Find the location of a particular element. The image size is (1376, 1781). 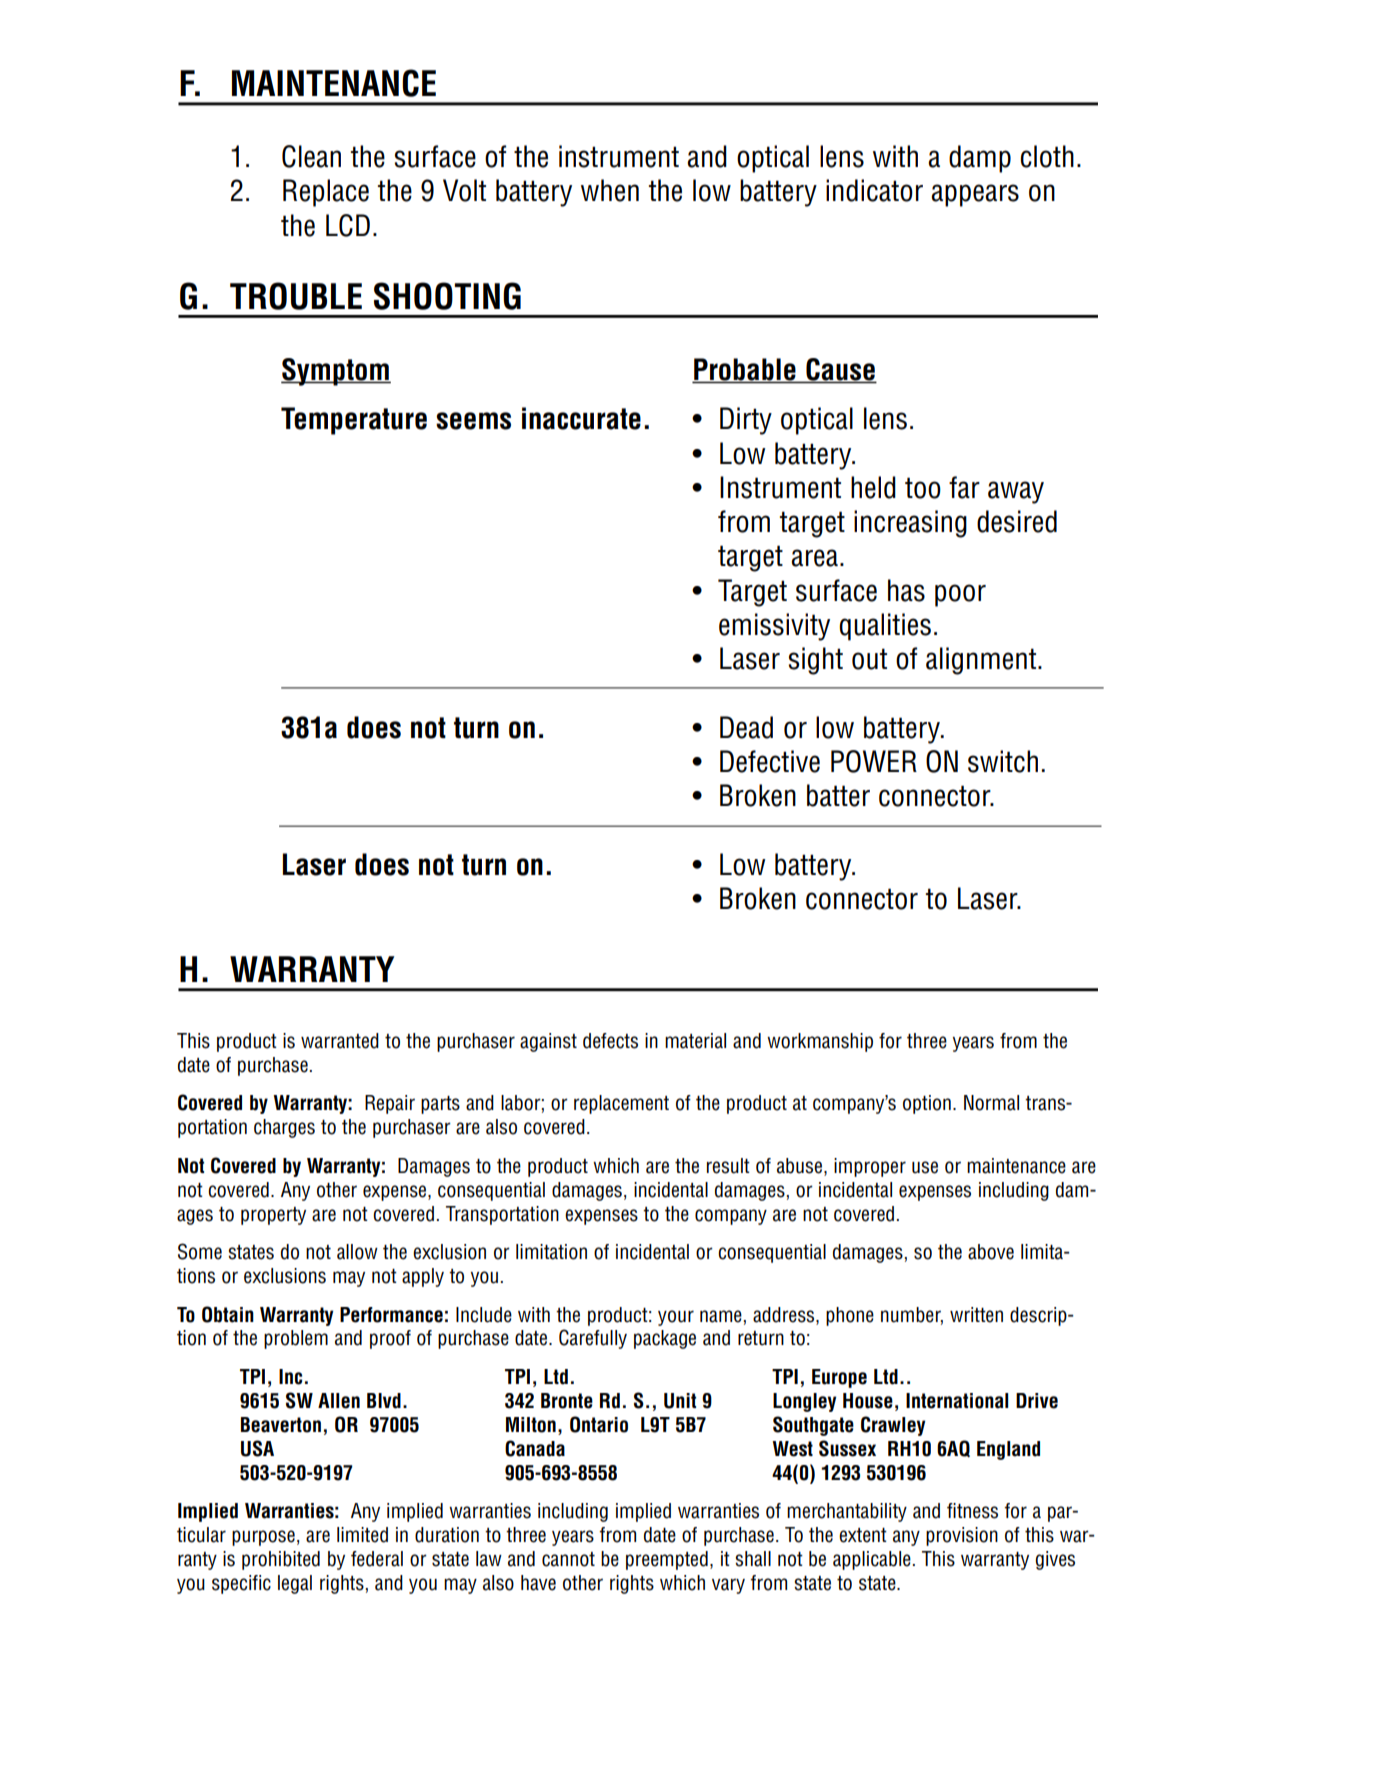

Clean is located at coordinates (311, 156).
